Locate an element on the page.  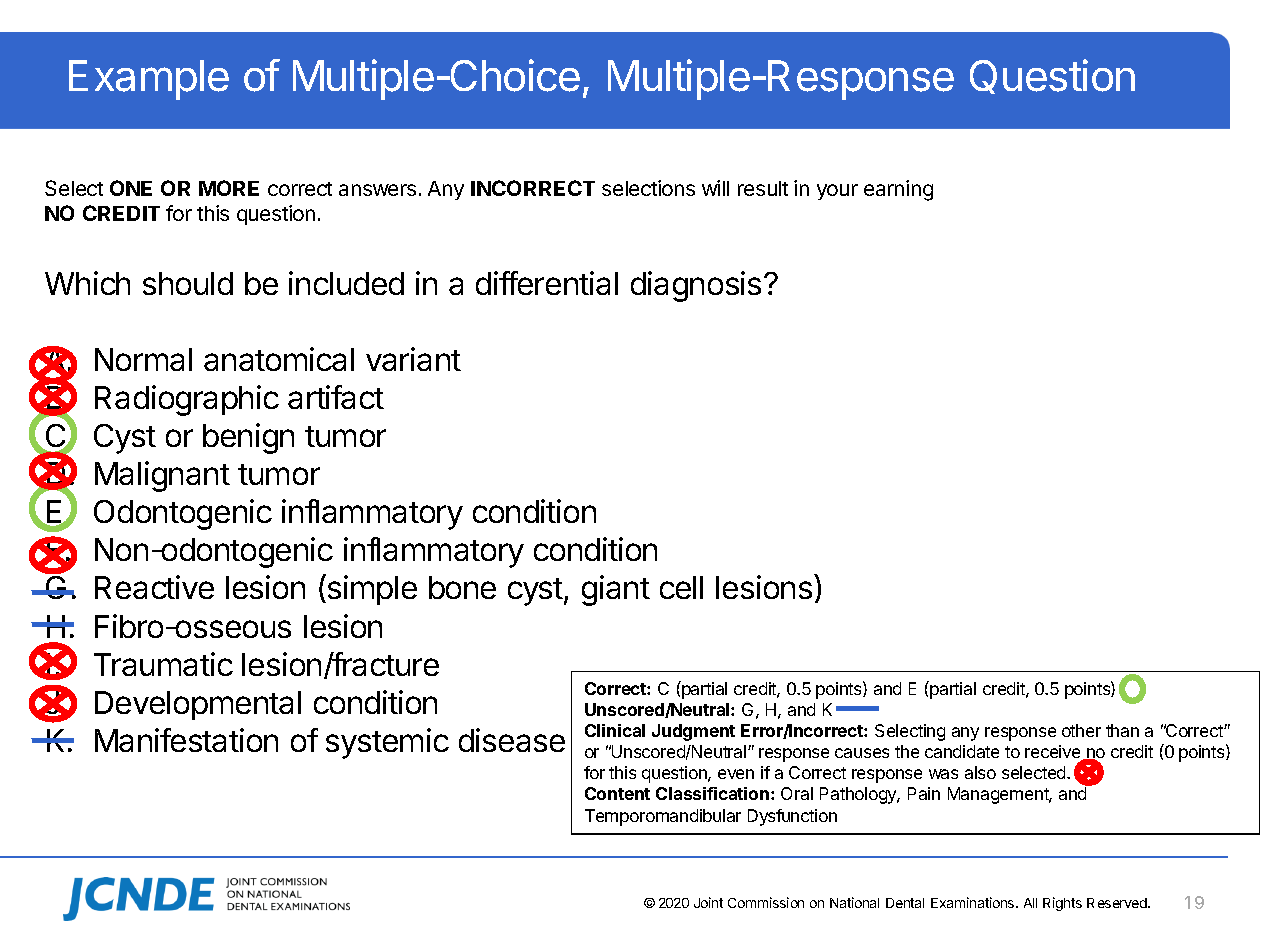
earning is located at coordinates (898, 190).
